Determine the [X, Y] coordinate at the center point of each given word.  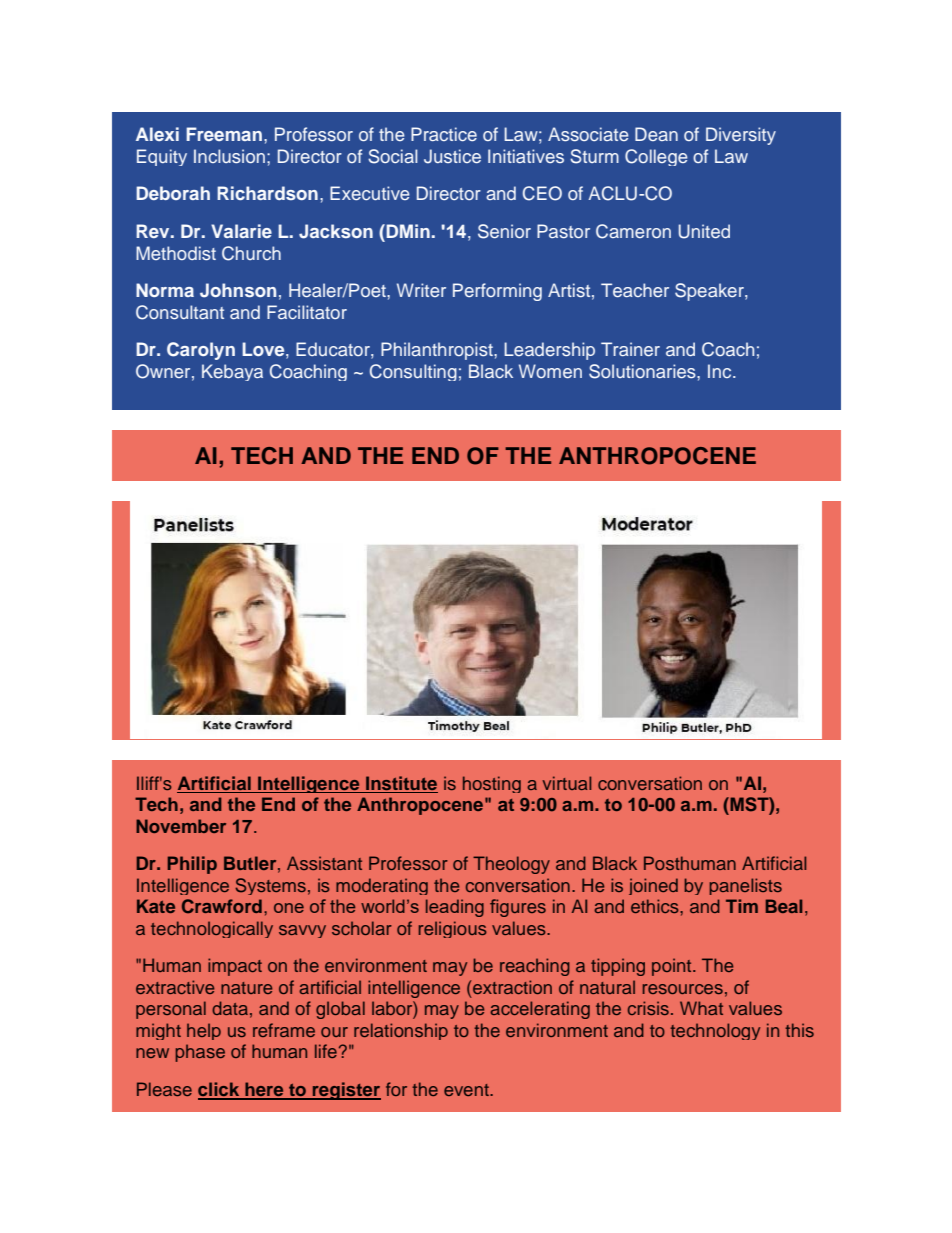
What [701, 1008]
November [181, 826]
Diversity [741, 136]
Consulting [413, 372]
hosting [492, 784]
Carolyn [201, 351]
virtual [566, 783]
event [467, 1090]
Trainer [630, 349]
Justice [452, 156]
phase [200, 1053]
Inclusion [229, 156]
